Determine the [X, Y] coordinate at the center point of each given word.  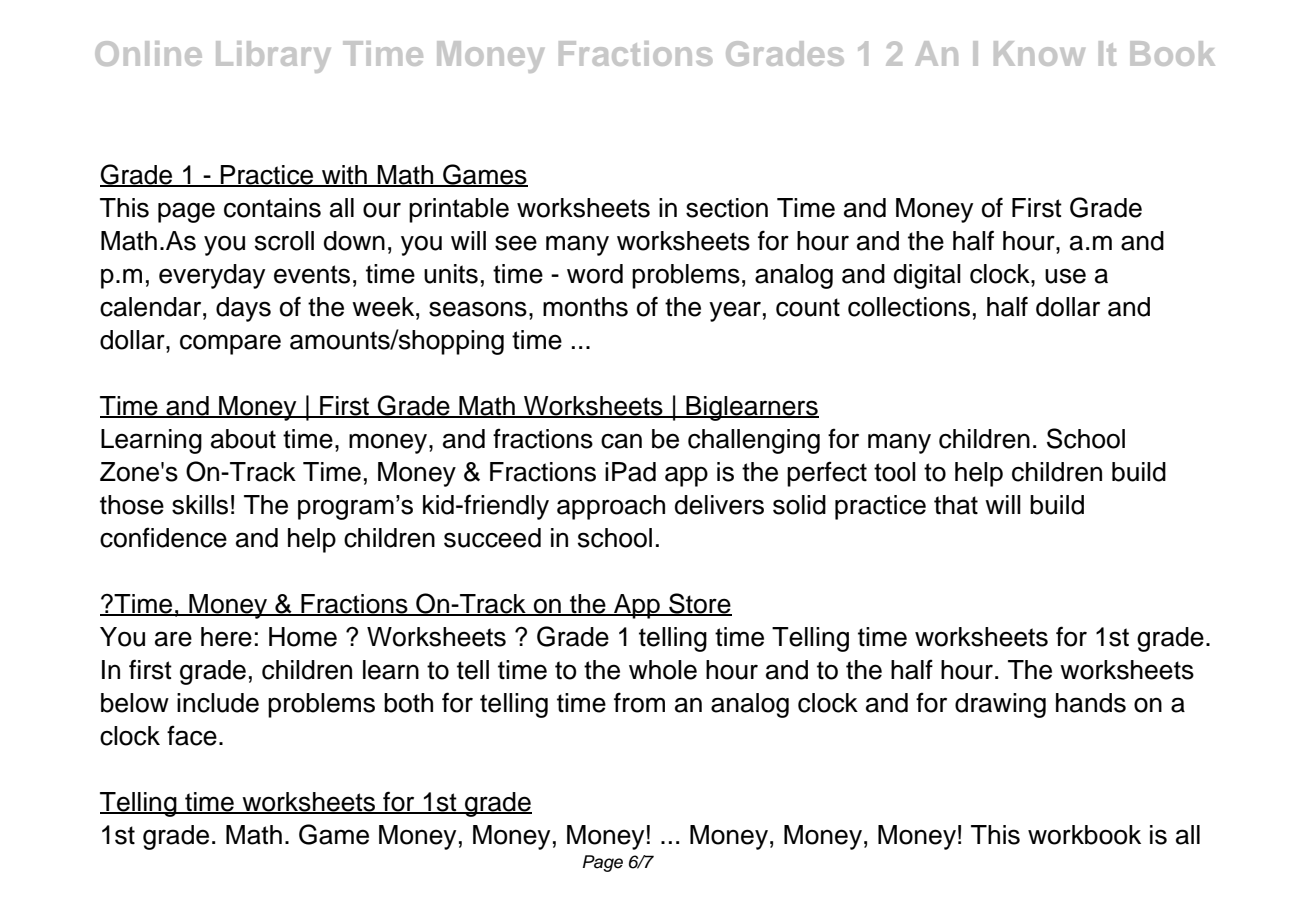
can [621, 441]
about [243, 439]
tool [895, 472]
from [639, 702]
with [344, 175]
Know [1039, 53]
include [218, 703]
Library [273, 57]
